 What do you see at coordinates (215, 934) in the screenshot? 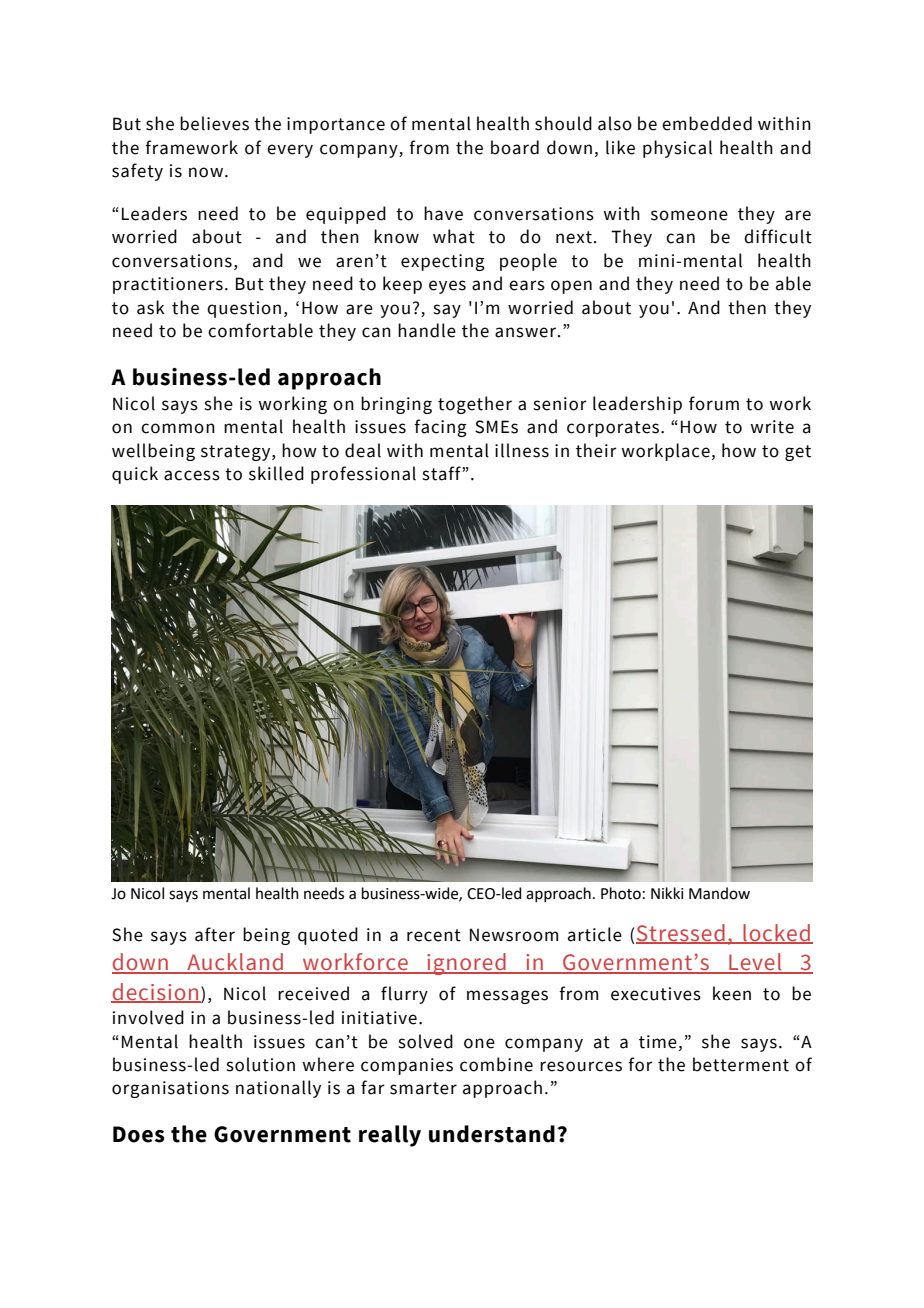
I see `after` at bounding box center [215, 934].
